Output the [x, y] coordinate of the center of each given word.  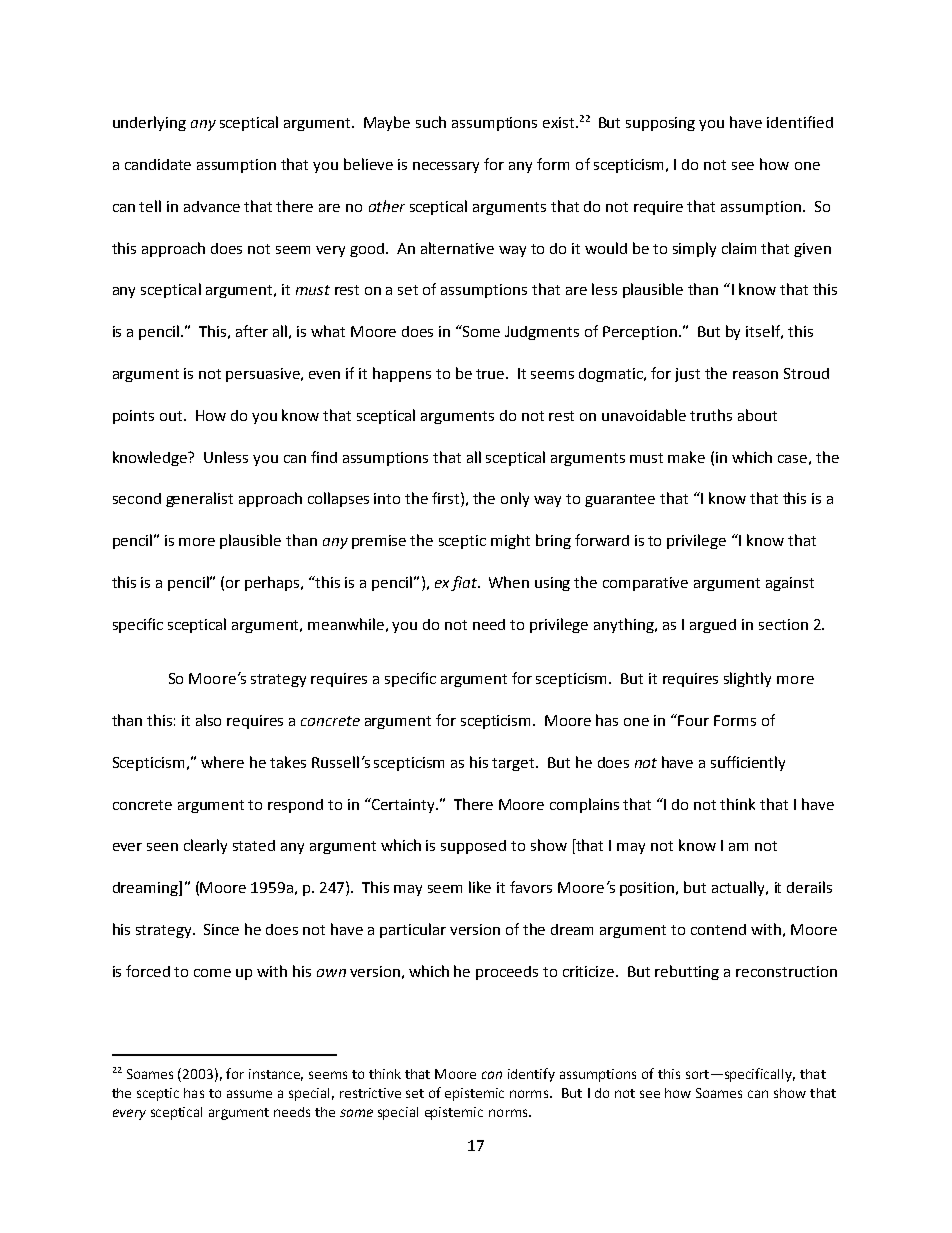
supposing [660, 124]
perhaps [274, 583]
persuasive [264, 375]
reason [755, 375]
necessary [446, 167]
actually [739, 888]
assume [249, 1094]
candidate [158, 164]
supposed [473, 847]
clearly [205, 846]
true [491, 374]
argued [713, 626]
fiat [465, 583]
